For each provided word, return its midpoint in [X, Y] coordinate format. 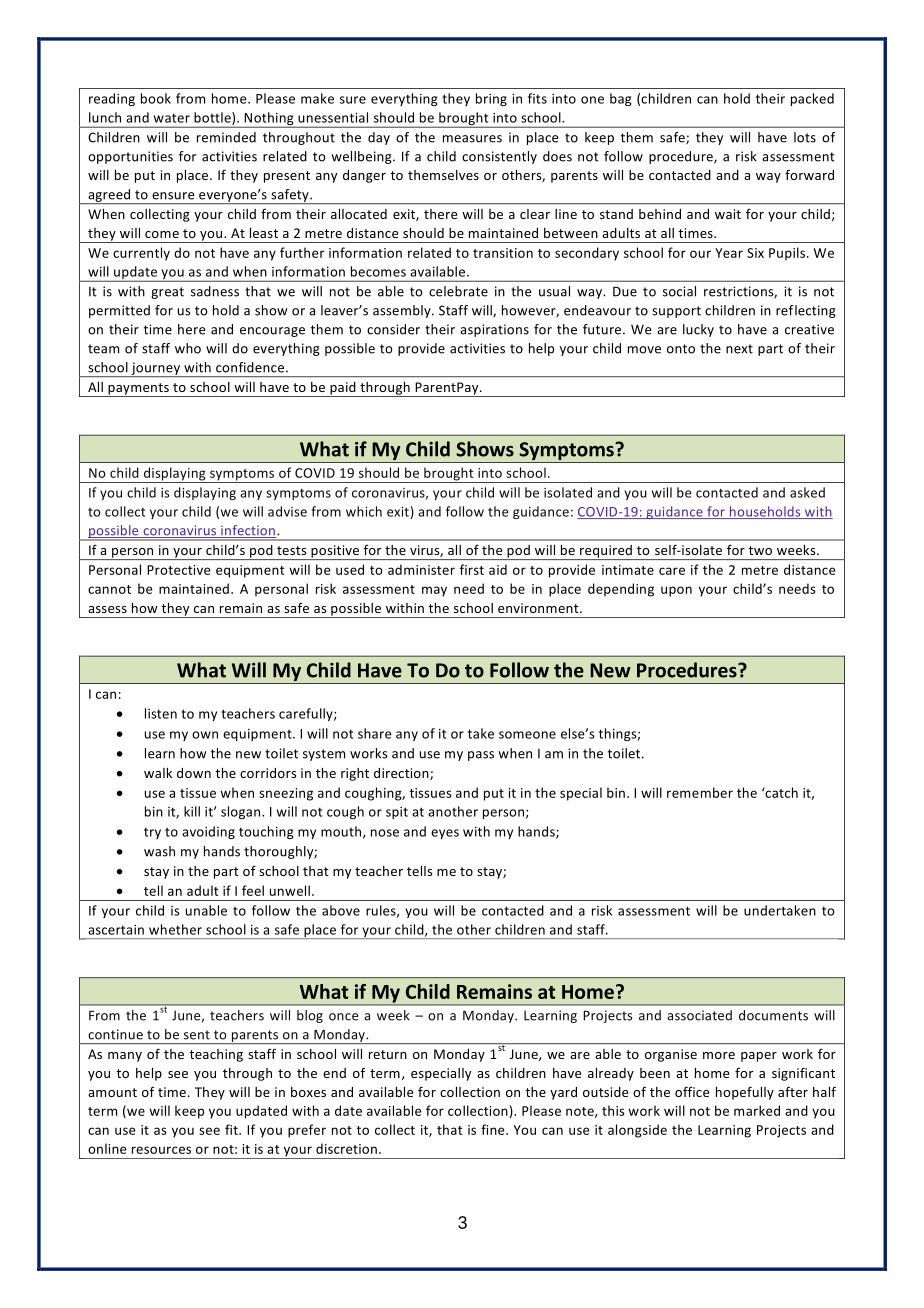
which [364, 511]
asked [807, 492]
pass [481, 756]
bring [491, 99]
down [194, 773]
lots [805, 137]
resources [161, 1150]
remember [700, 792]
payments [138, 390]
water [172, 118]
